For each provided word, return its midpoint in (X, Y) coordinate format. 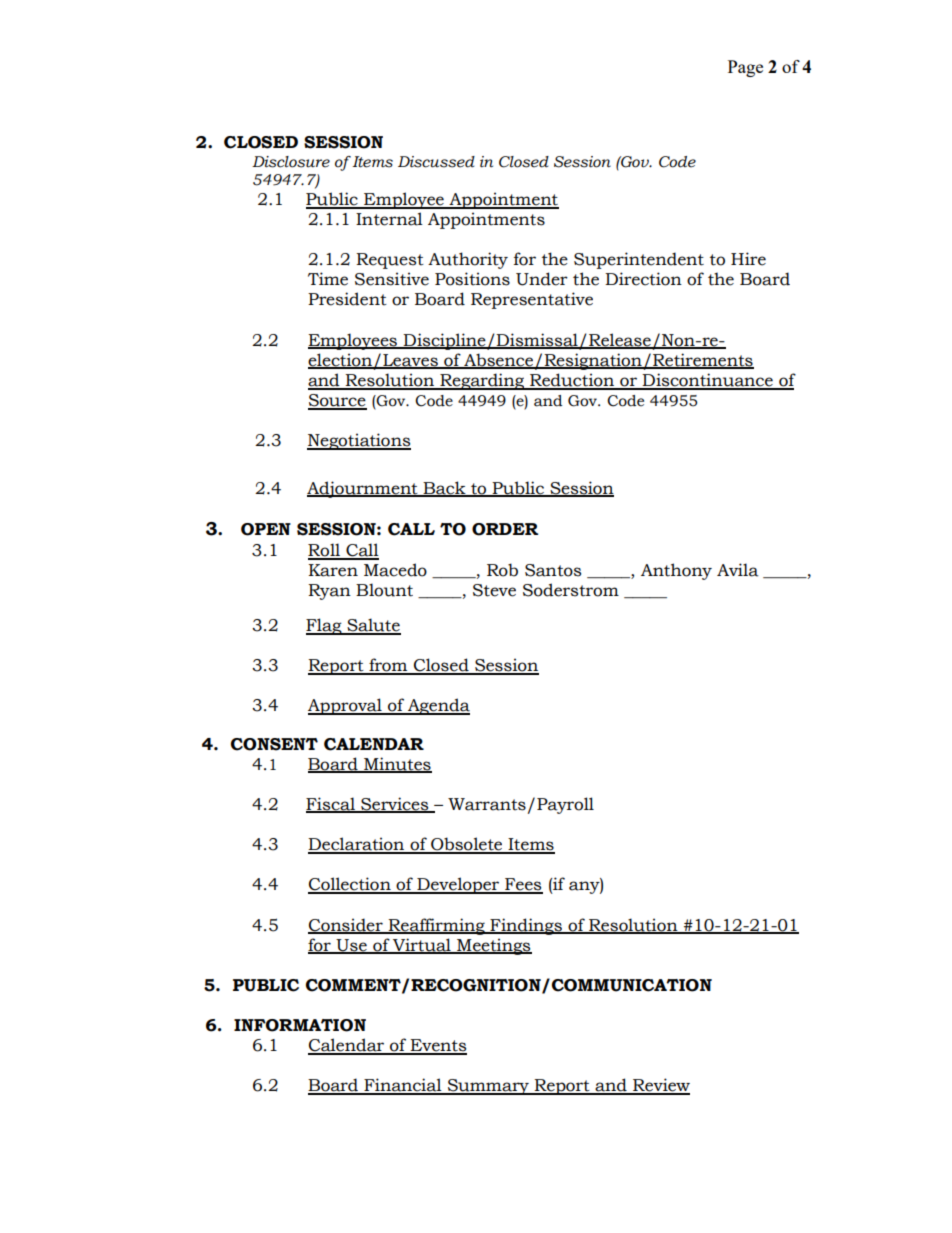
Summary (488, 1087)
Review (660, 1086)
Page (745, 68)
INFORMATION (300, 1025)
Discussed (436, 162)
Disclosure (291, 162)
